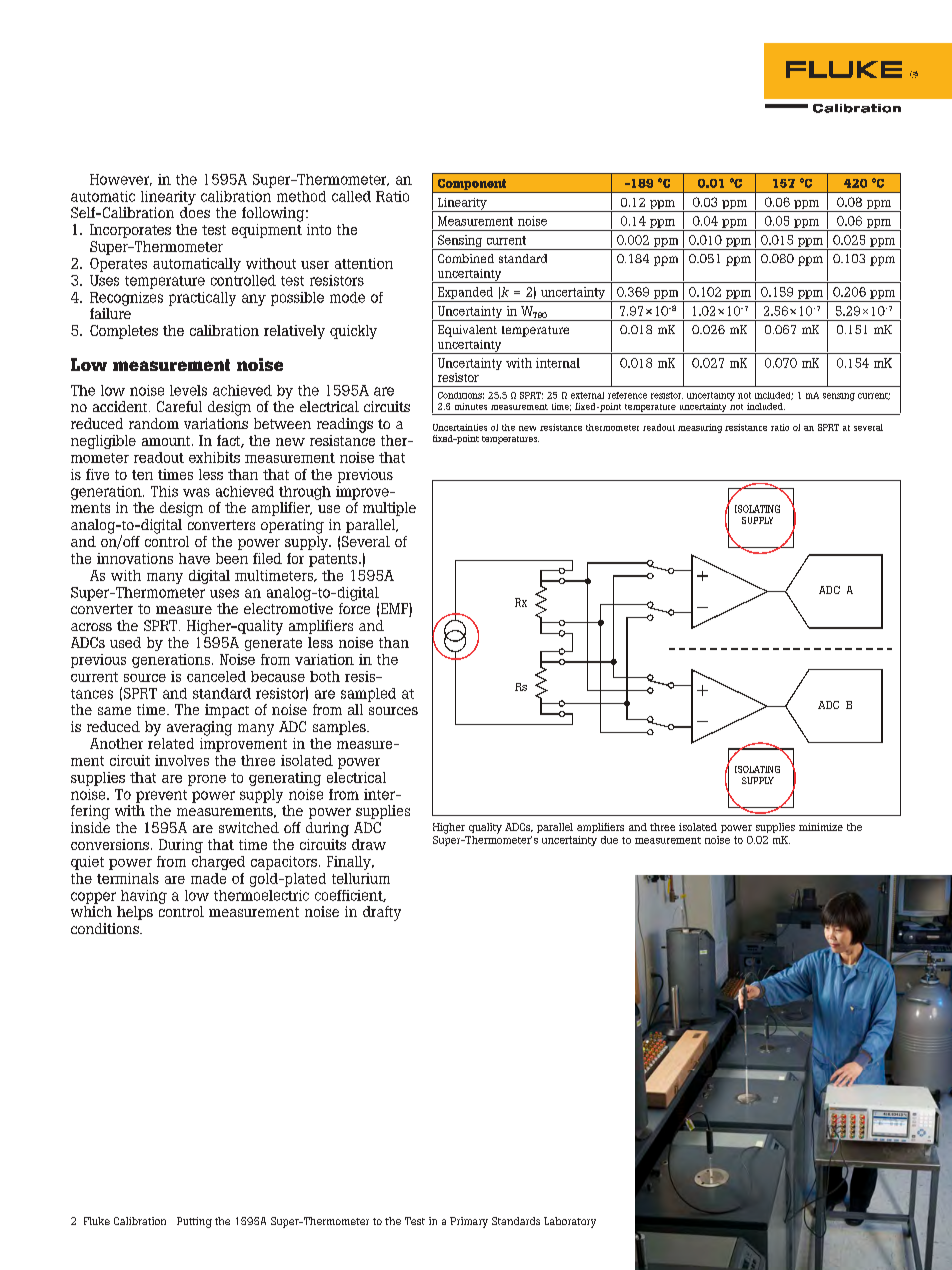 The image size is (952, 1270). I want to click on helps, so click(135, 913).
